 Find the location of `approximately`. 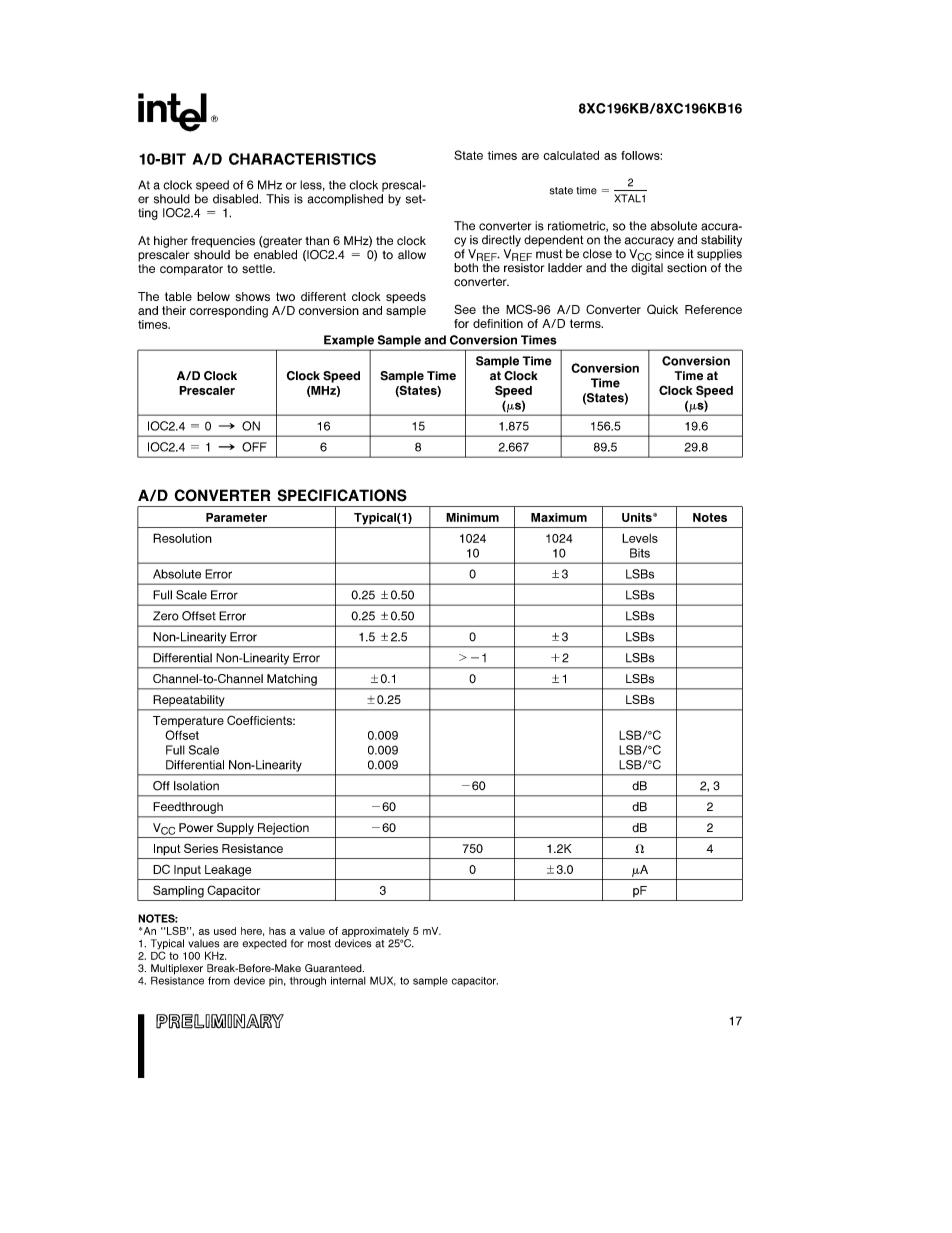

approximately is located at coordinates (375, 932).
